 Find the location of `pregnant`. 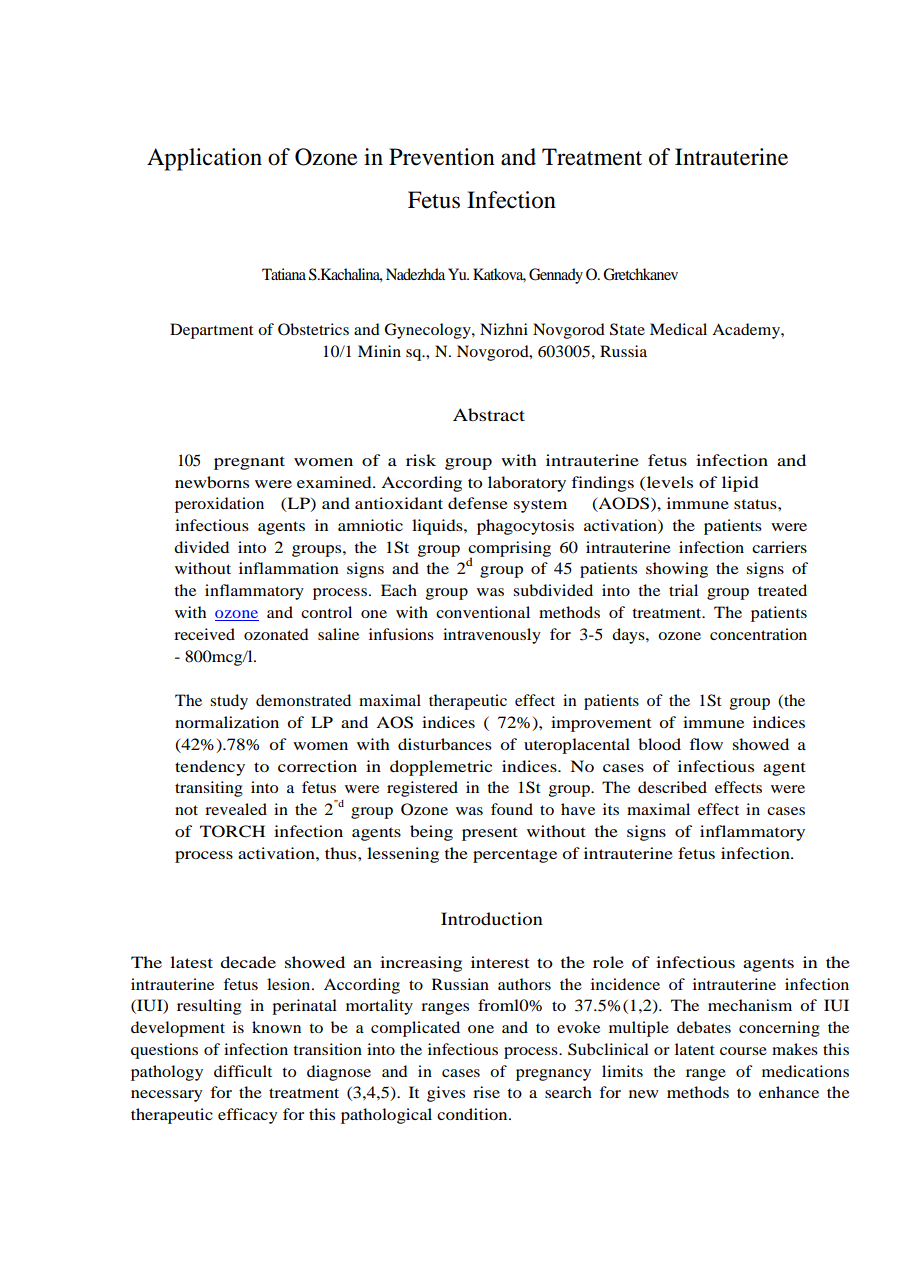

pregnant is located at coordinates (249, 463).
